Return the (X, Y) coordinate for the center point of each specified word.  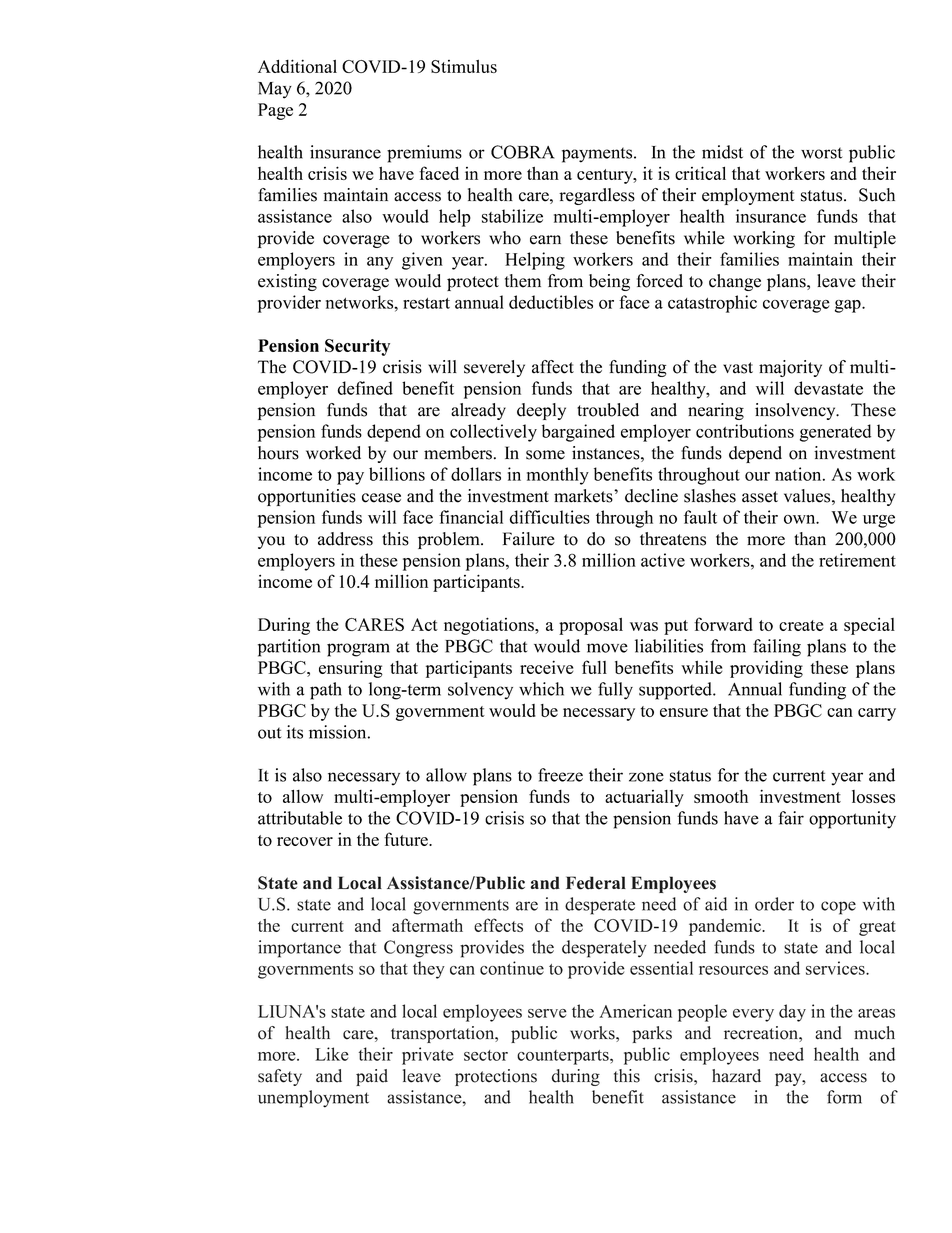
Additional (297, 66)
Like (331, 1054)
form (844, 1097)
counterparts (564, 1057)
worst (821, 153)
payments (598, 155)
